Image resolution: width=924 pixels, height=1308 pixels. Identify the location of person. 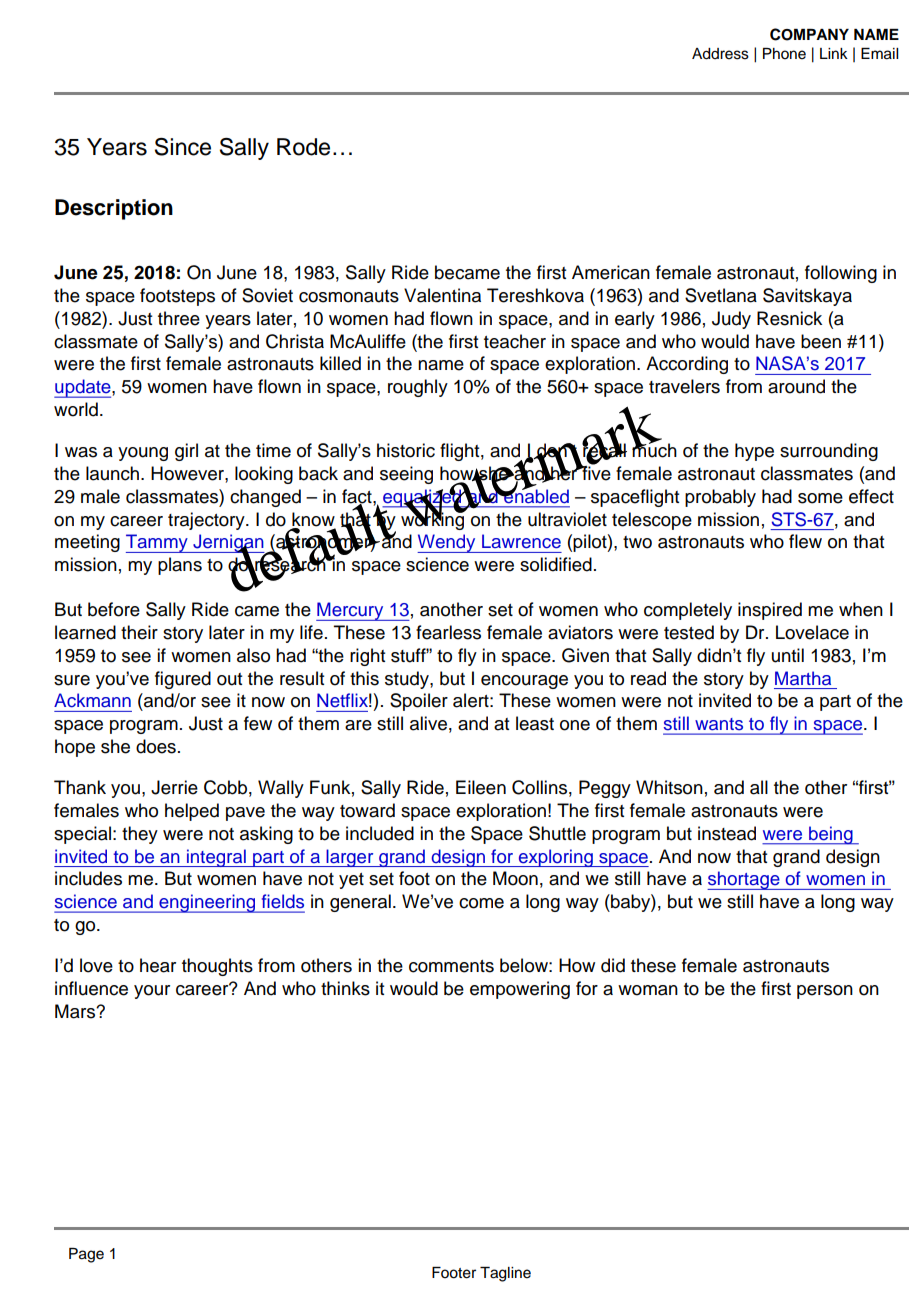
(825, 992).
